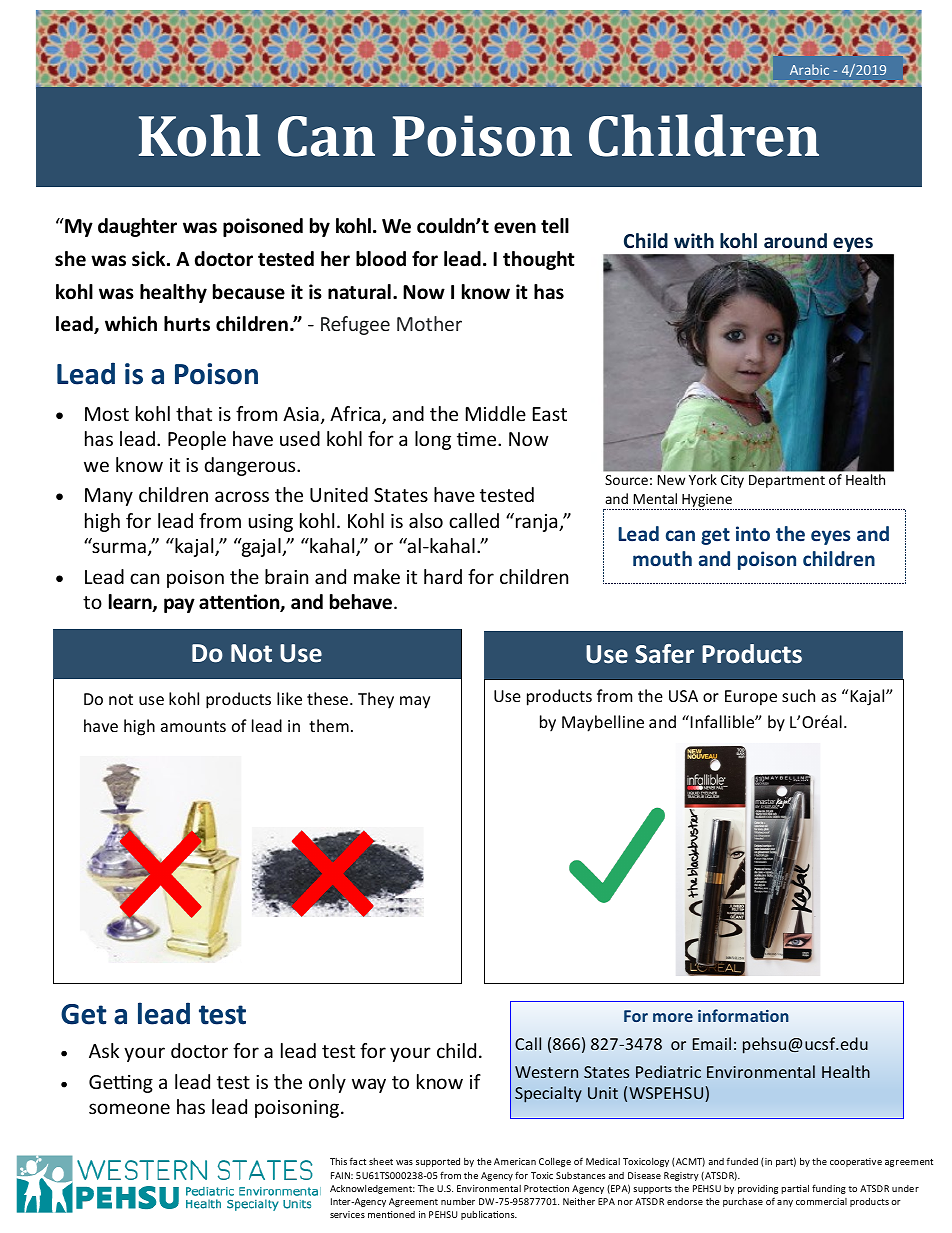 The image size is (952, 1233). I want to click on City, so click(732, 481).
